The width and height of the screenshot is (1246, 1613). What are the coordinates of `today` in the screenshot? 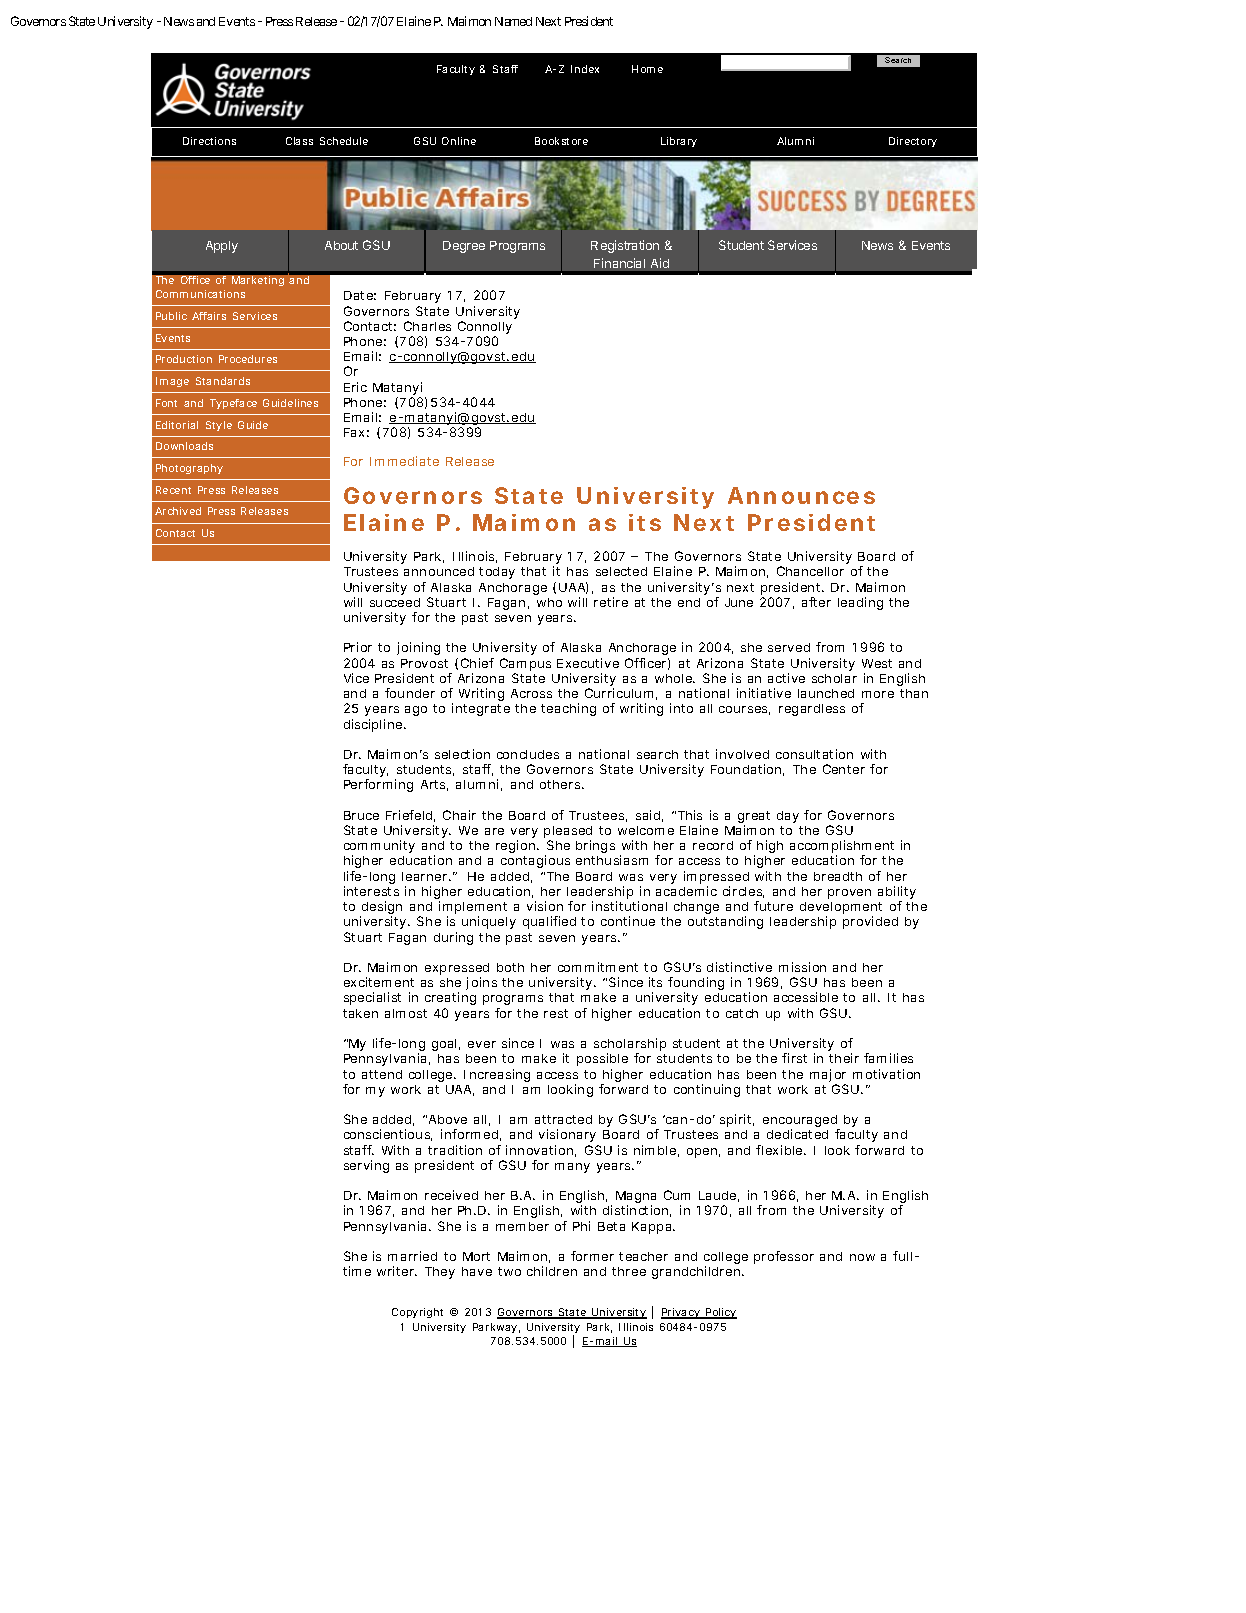 It's located at (497, 573).
